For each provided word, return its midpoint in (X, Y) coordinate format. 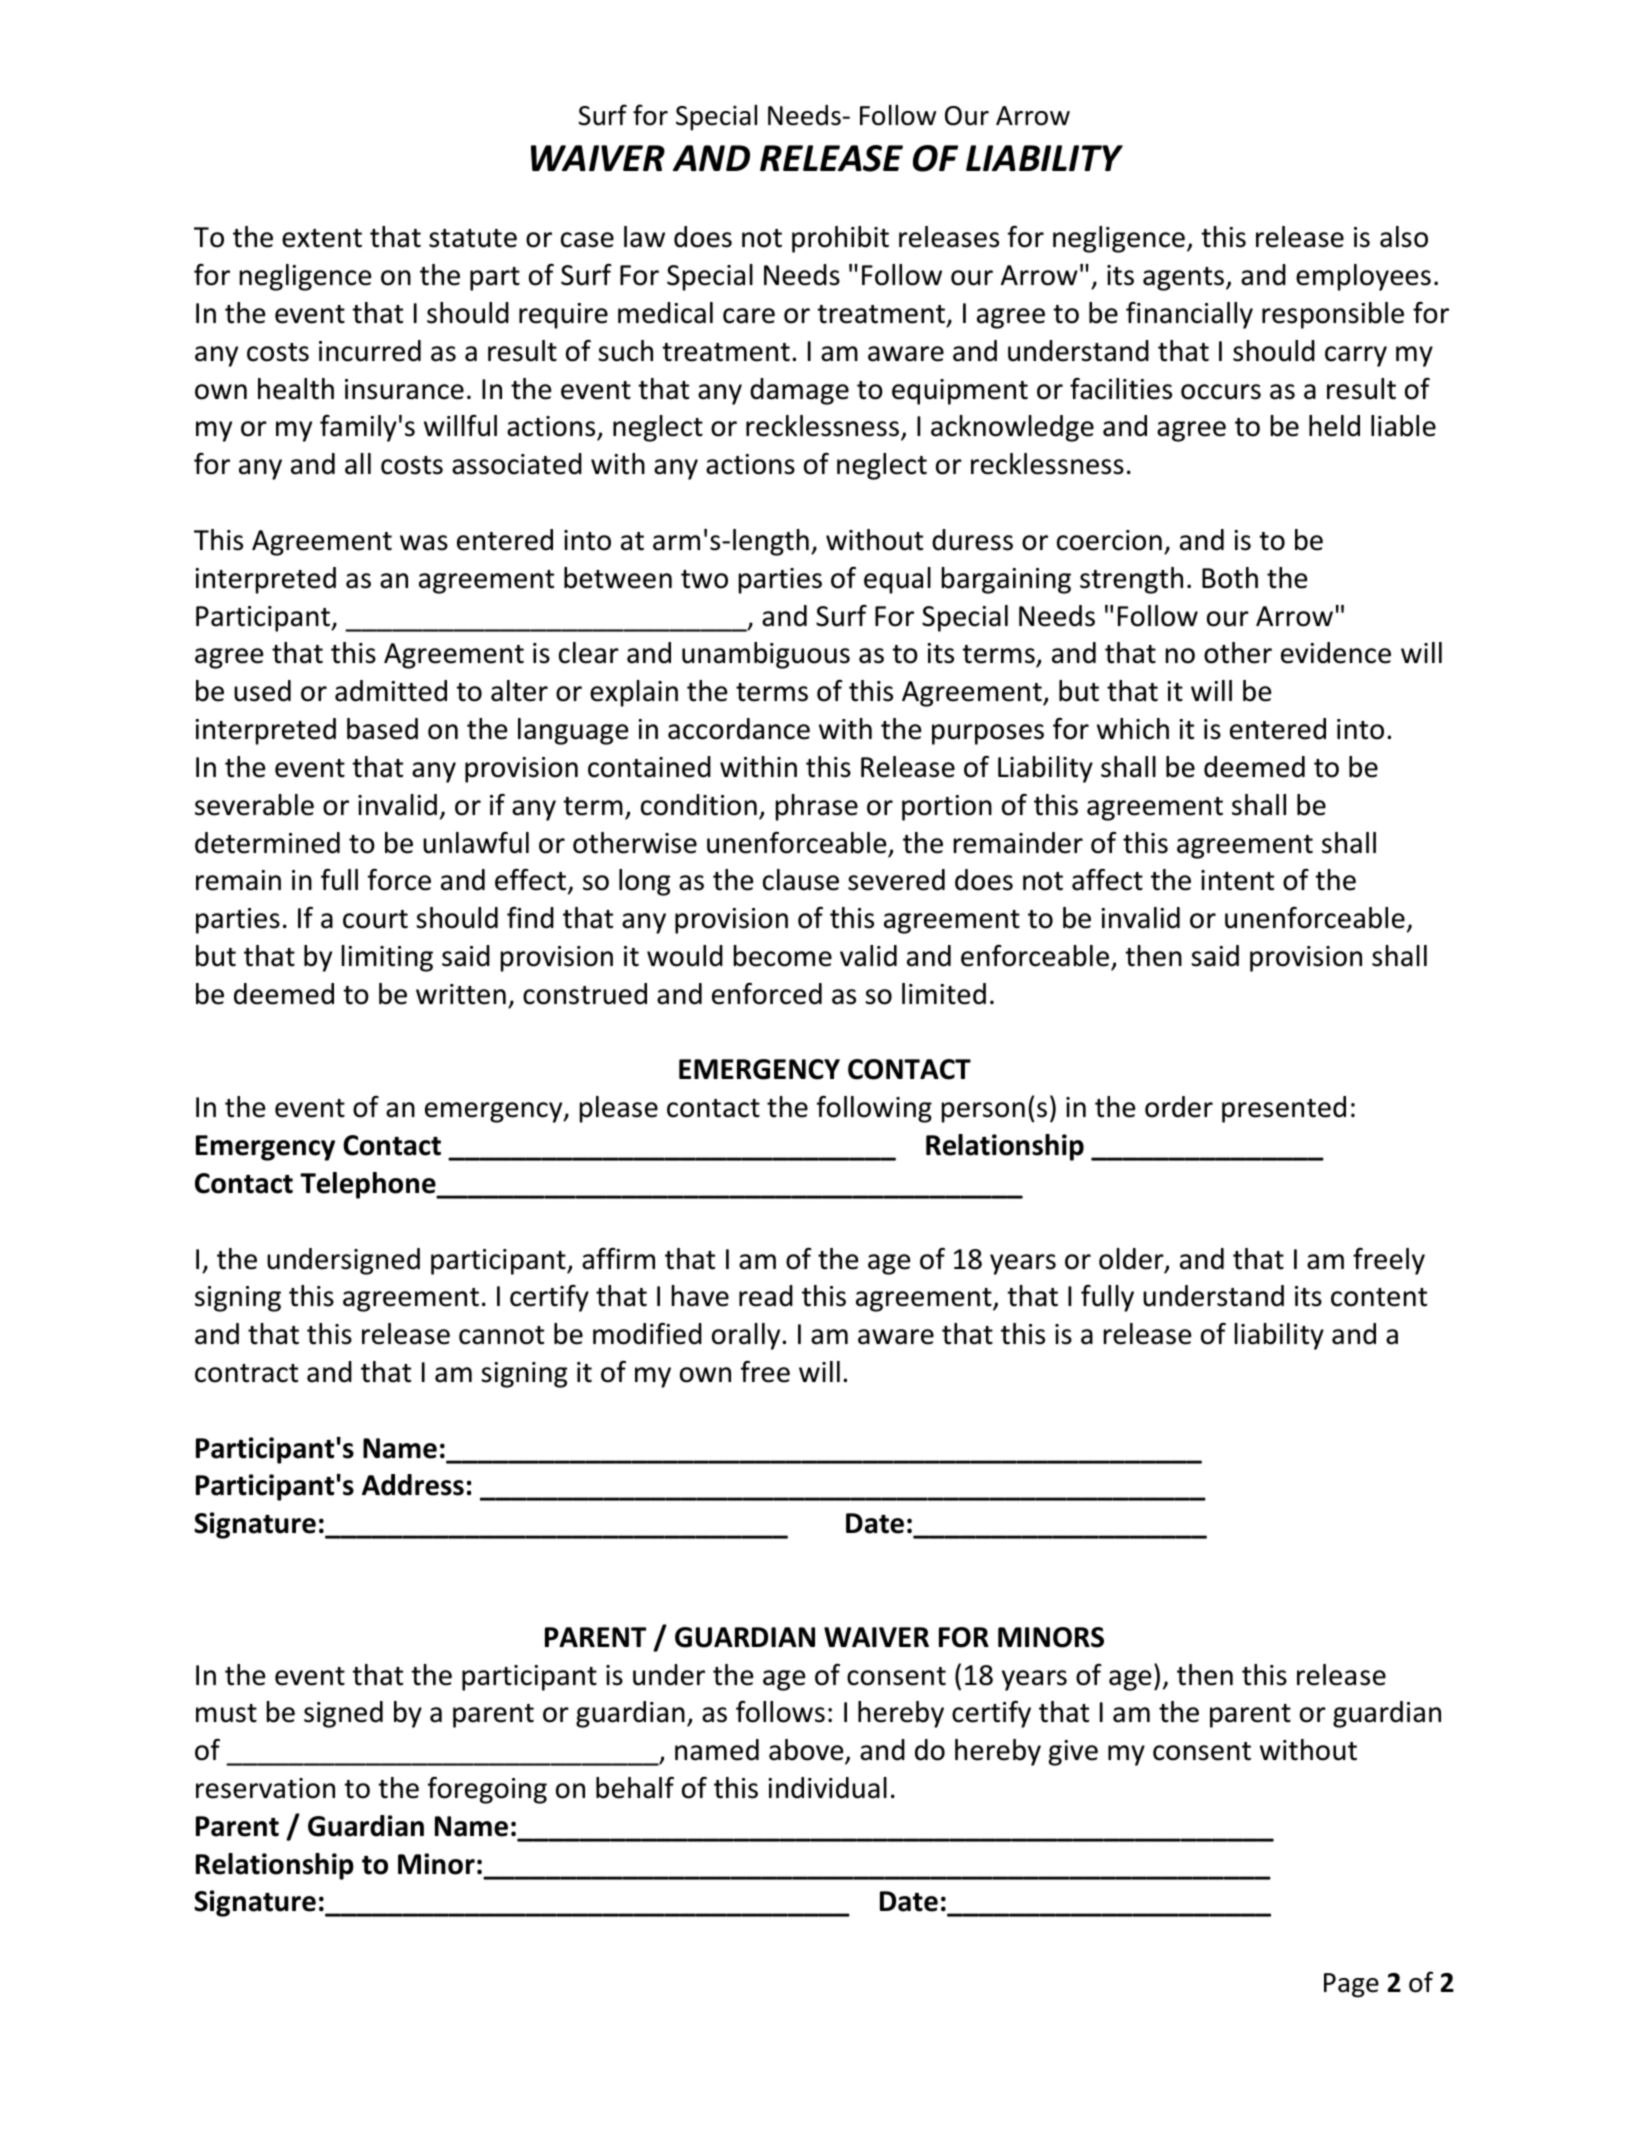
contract (246, 1373)
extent (322, 238)
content (1379, 1297)
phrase (817, 807)
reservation (265, 1788)
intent (1237, 880)
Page (1351, 1985)
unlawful (476, 843)
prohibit (840, 239)
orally (747, 1336)
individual (827, 1788)
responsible (1333, 315)
